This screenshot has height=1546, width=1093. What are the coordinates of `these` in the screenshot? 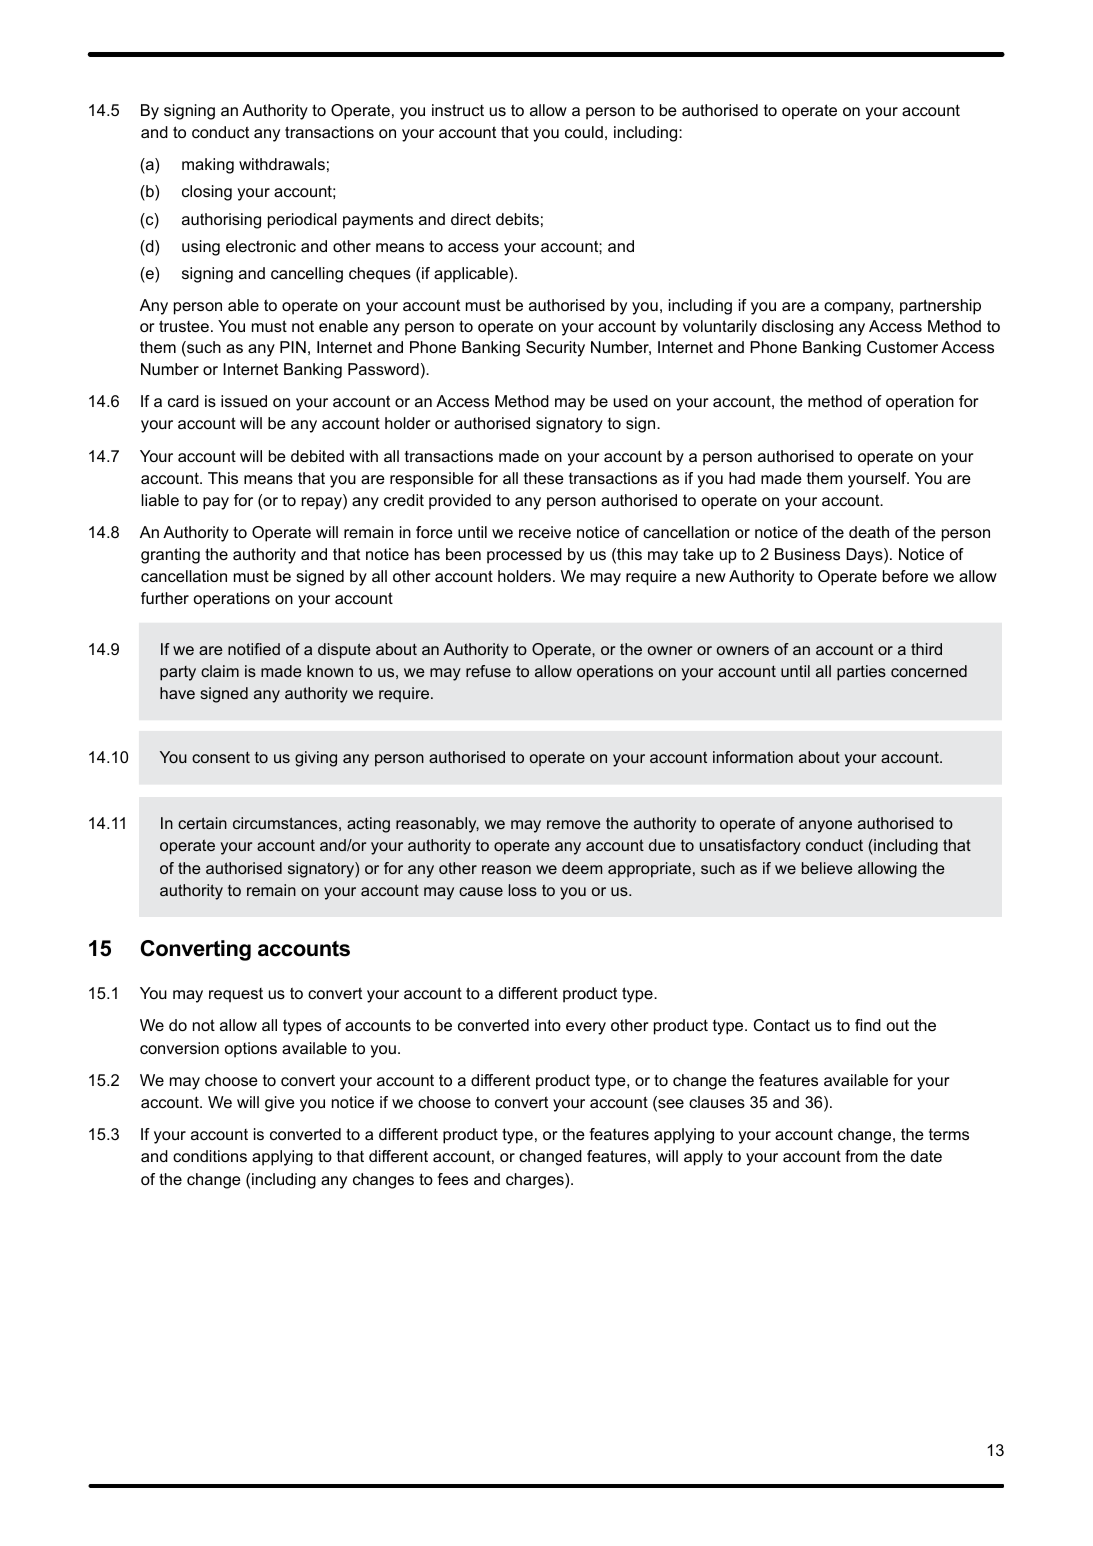 It's located at (544, 478).
